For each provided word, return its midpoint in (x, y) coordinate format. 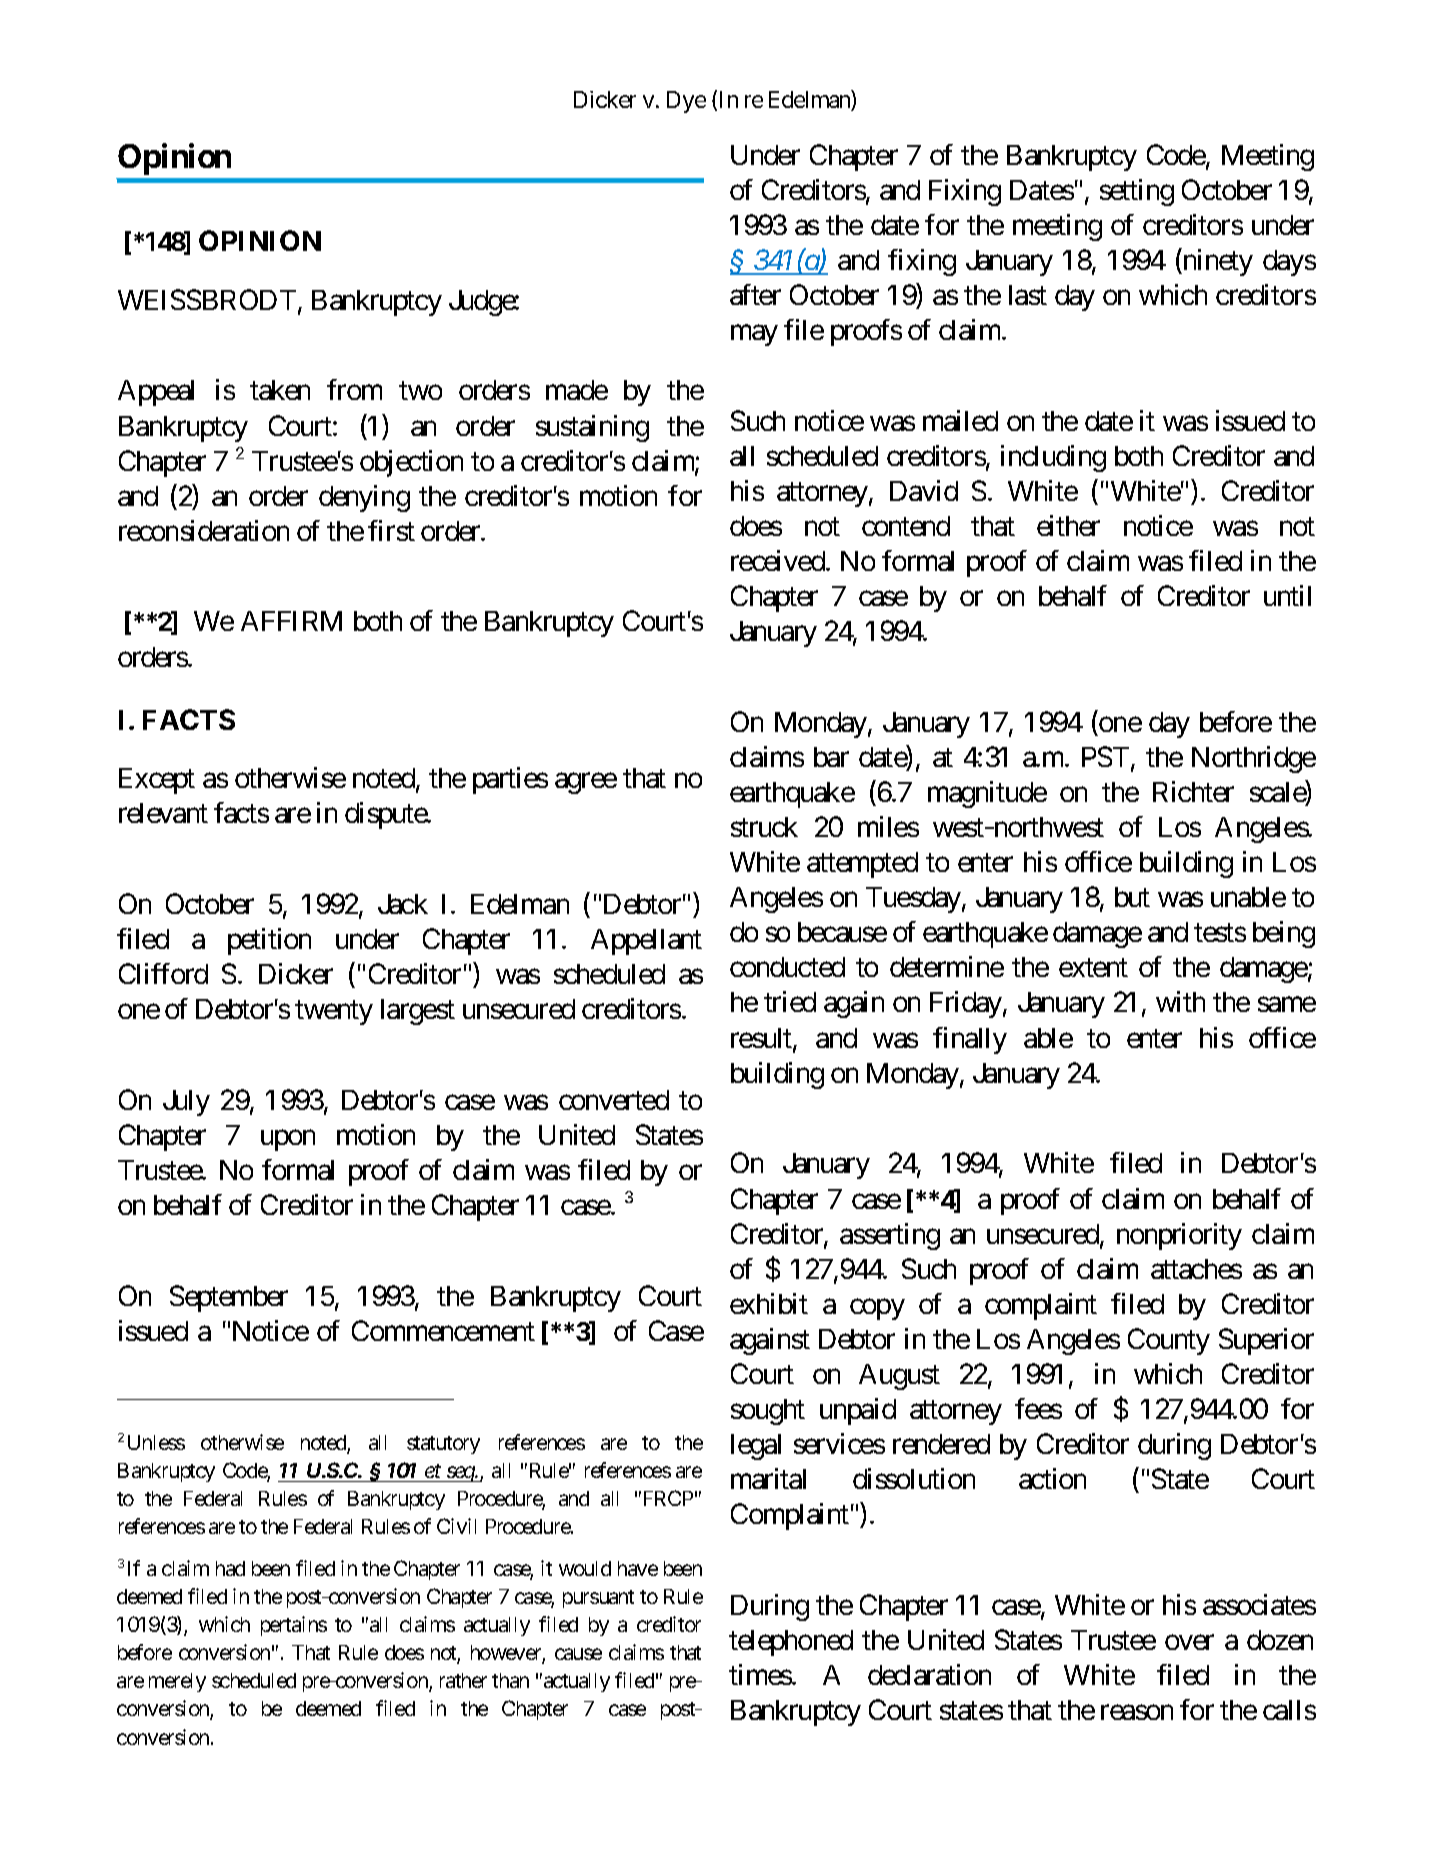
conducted (787, 967)
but (1132, 897)
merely (177, 1682)
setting (1137, 192)
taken (280, 390)
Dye (686, 102)
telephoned (791, 1643)
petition (269, 941)
